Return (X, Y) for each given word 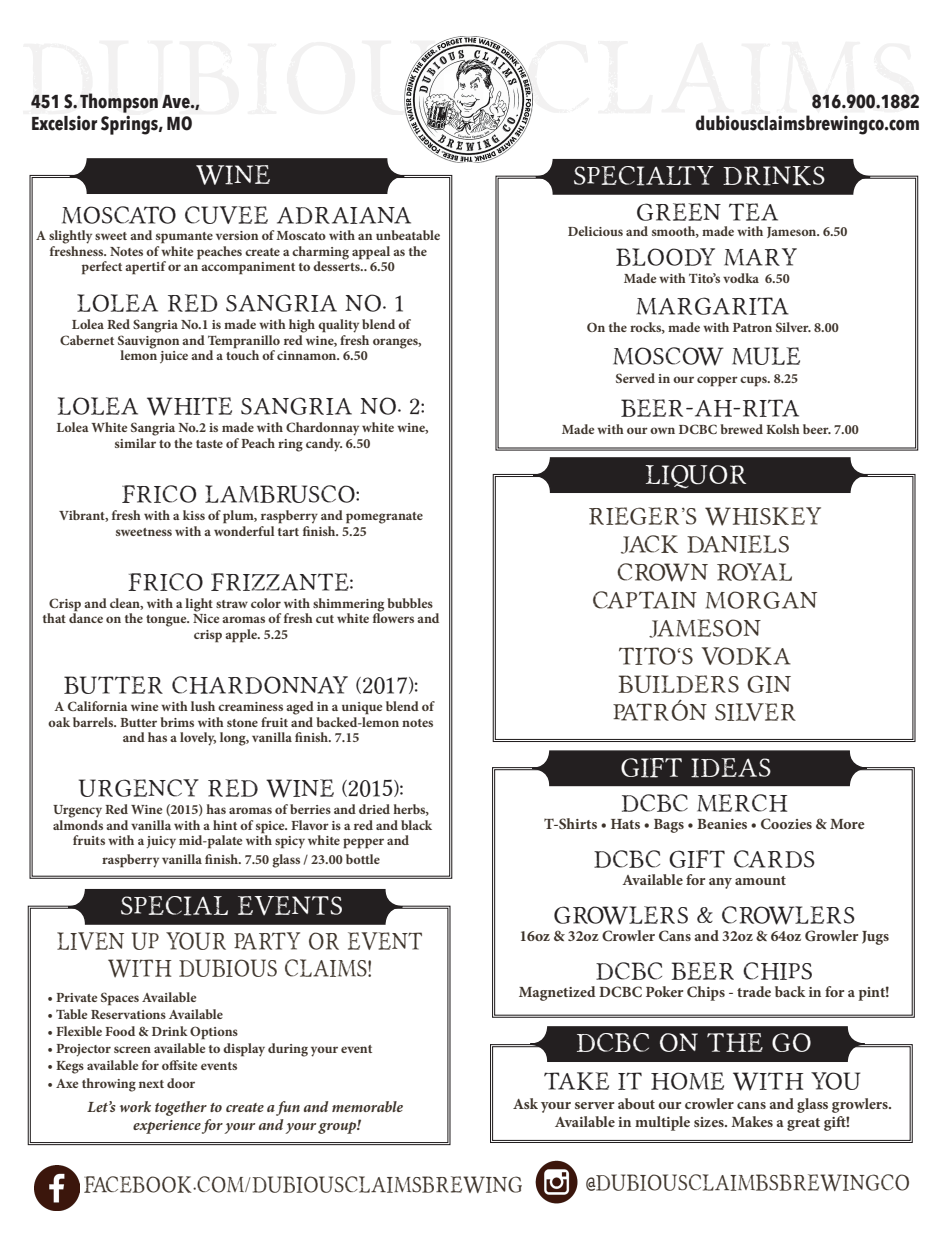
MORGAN (761, 600)
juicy (161, 842)
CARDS (774, 859)
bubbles (410, 603)
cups (754, 381)
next (151, 1084)
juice (174, 357)
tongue (167, 621)
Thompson (119, 103)
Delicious (595, 231)
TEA (753, 212)
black (416, 825)
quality (338, 326)
